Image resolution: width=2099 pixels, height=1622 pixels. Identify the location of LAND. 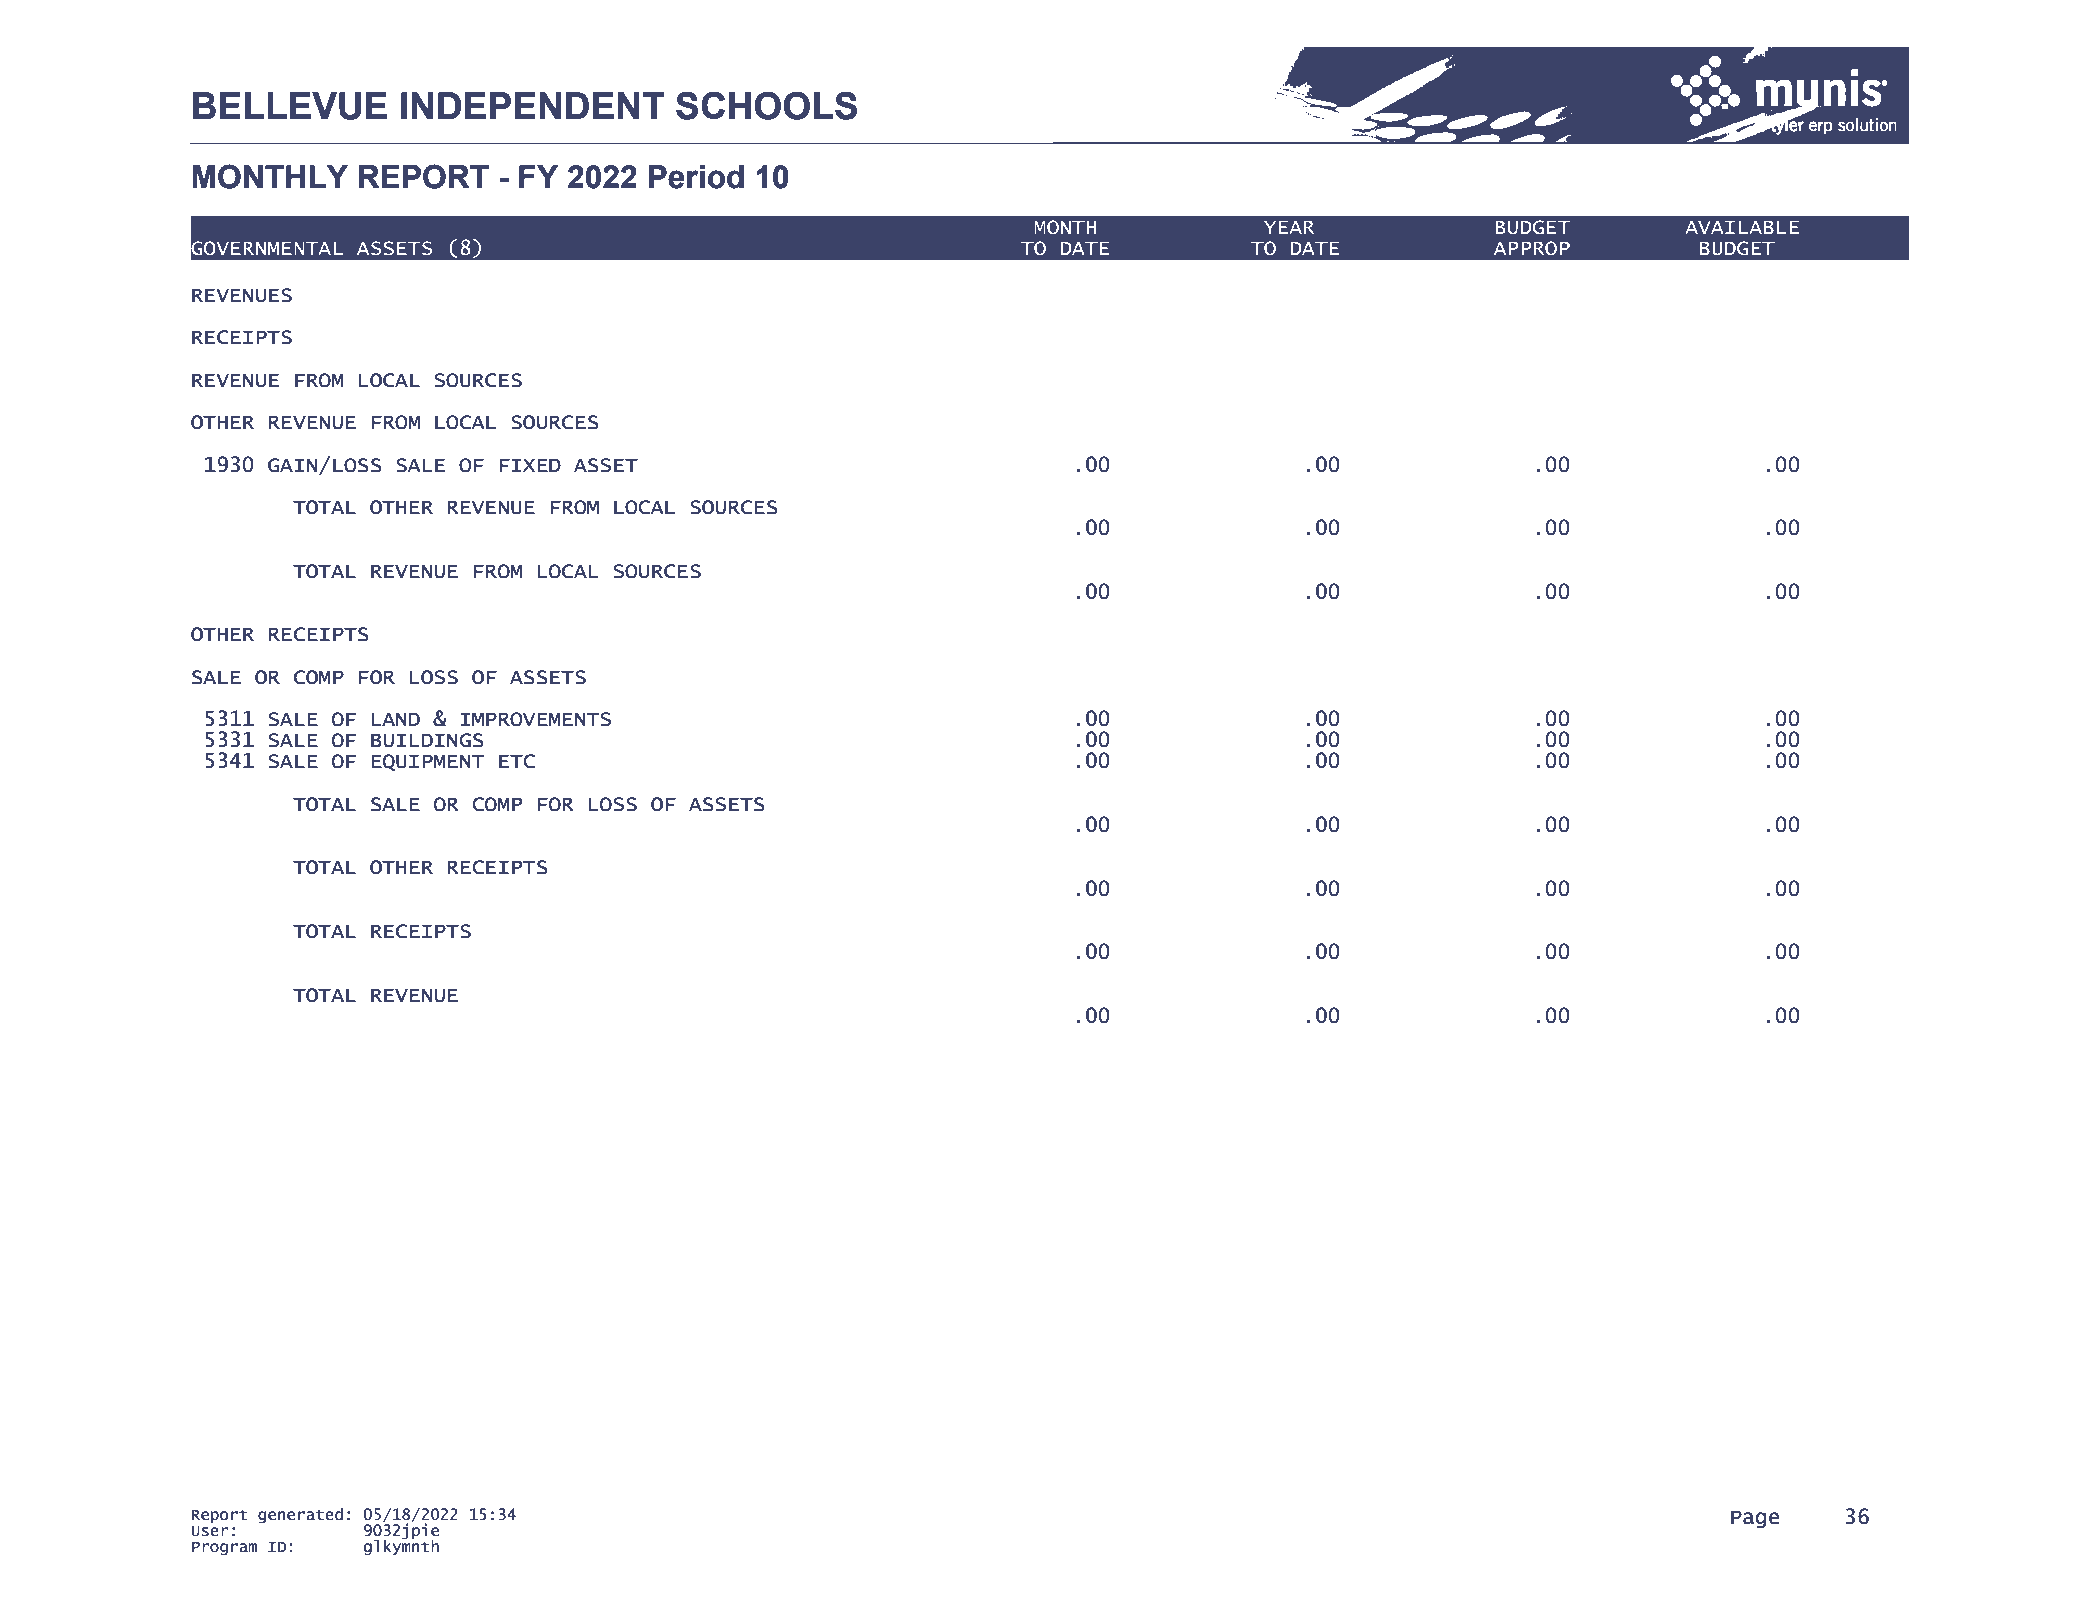
(396, 719).
